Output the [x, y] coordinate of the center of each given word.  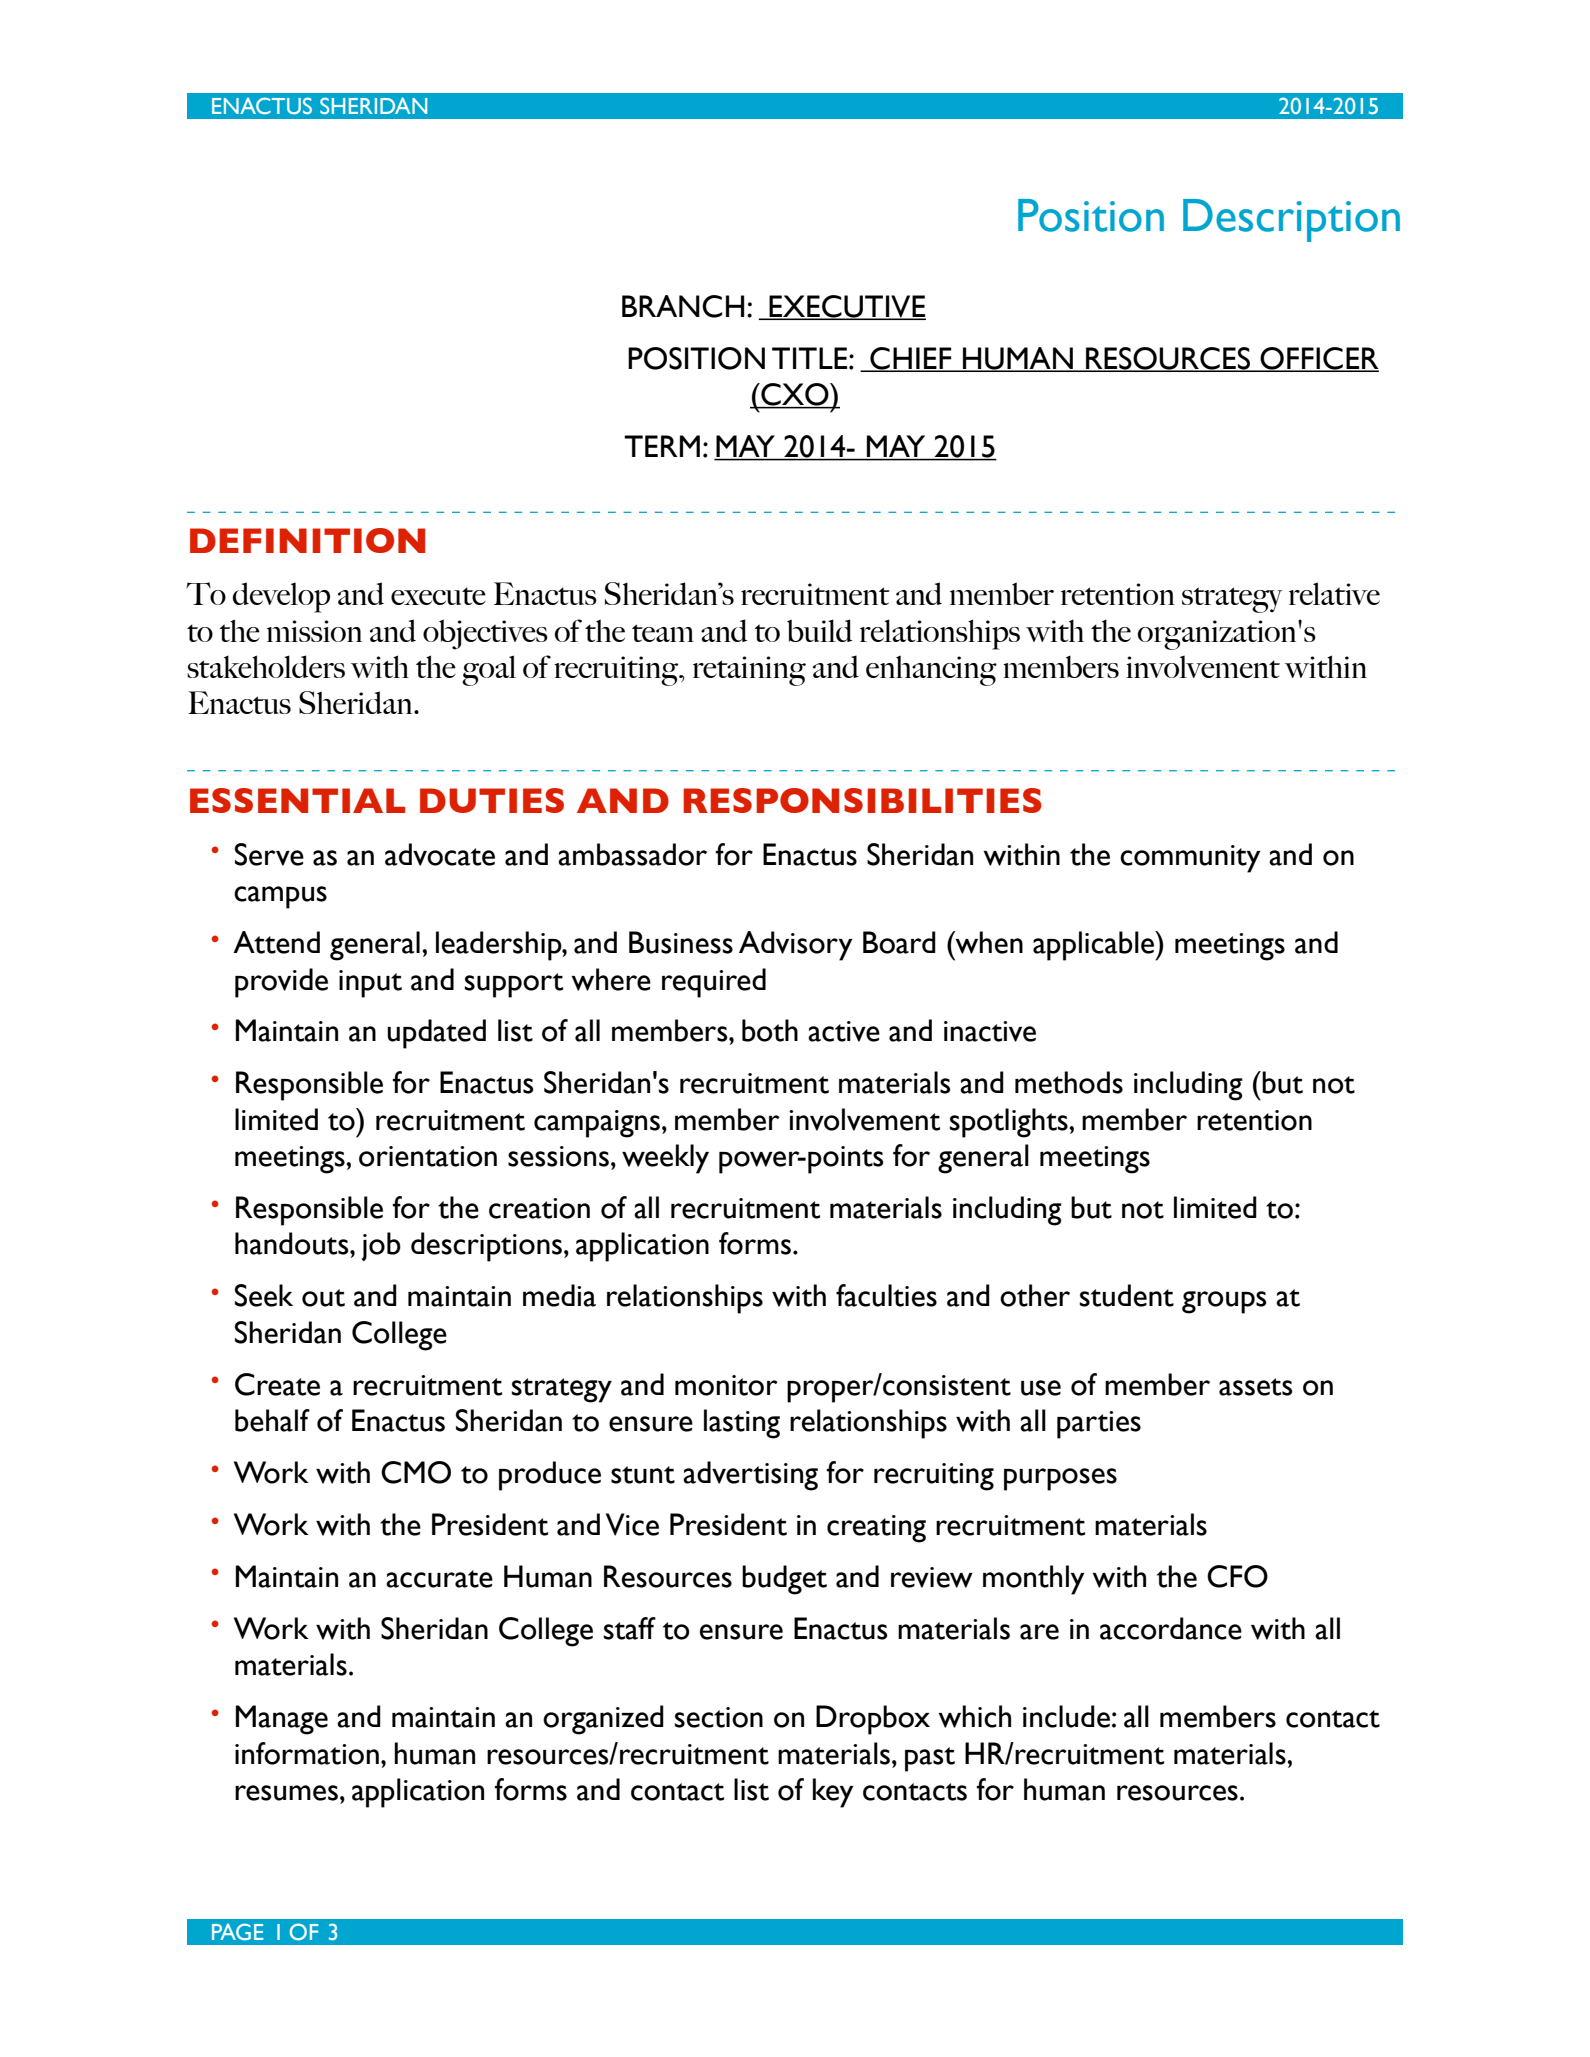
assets [1256, 1387]
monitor [726, 1385]
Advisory [795, 946]
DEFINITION [307, 540]
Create [277, 1384]
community [1190, 859]
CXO [795, 395]
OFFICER [1319, 359]
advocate [440, 854]
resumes [286, 1793]
